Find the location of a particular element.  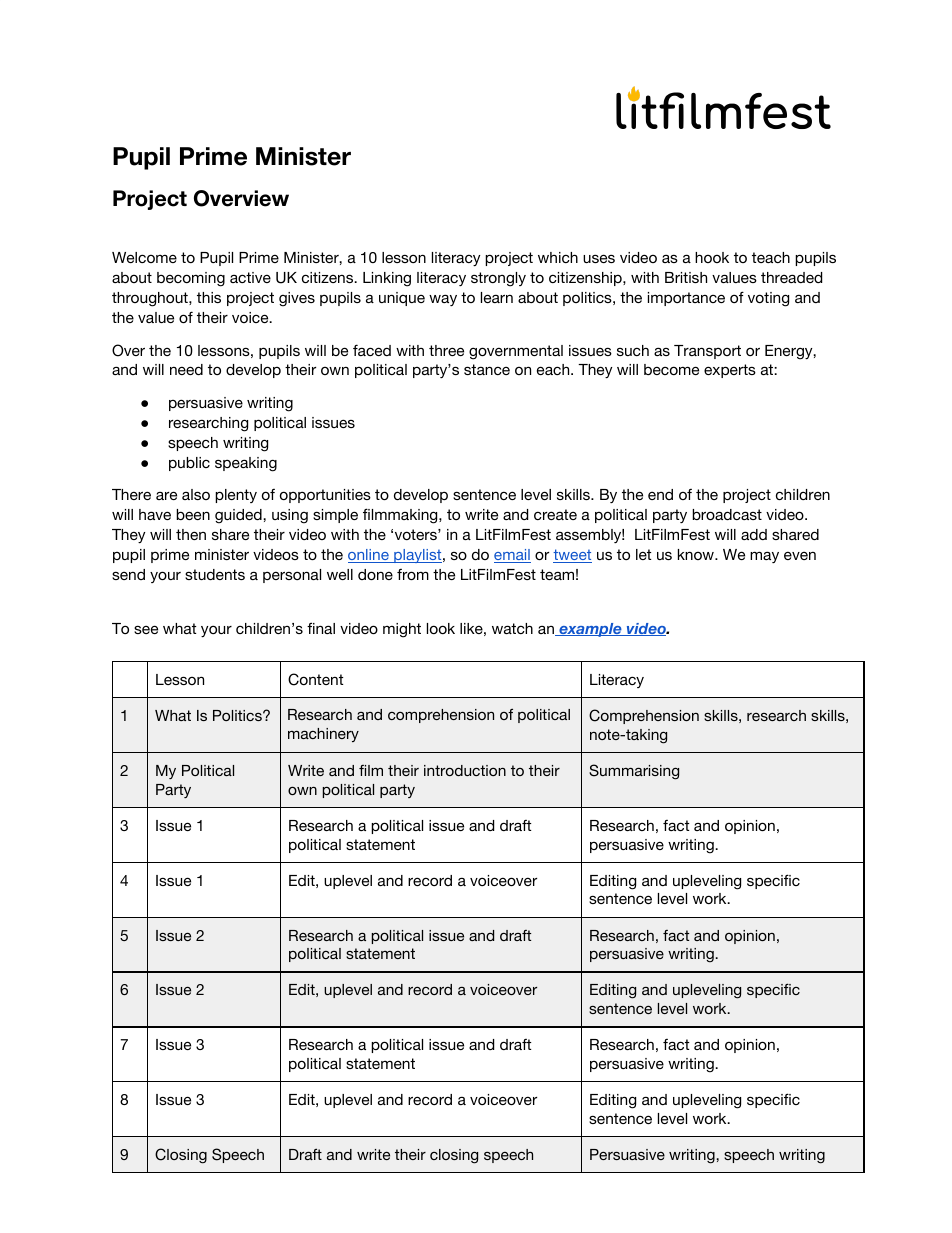

British is located at coordinates (686, 277).
